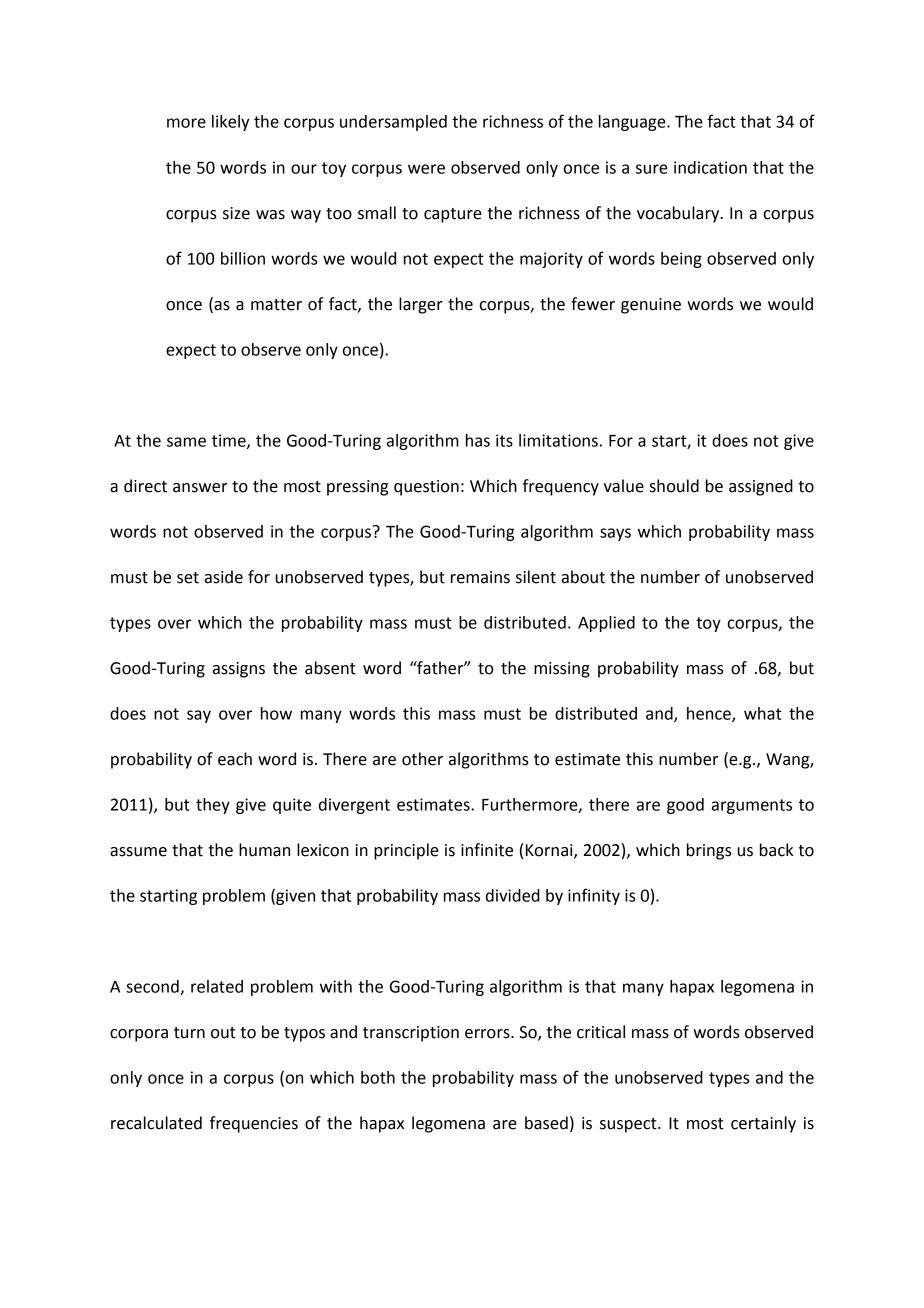  Describe the element at coordinates (224, 577) in the image. I see `aside` at that location.
